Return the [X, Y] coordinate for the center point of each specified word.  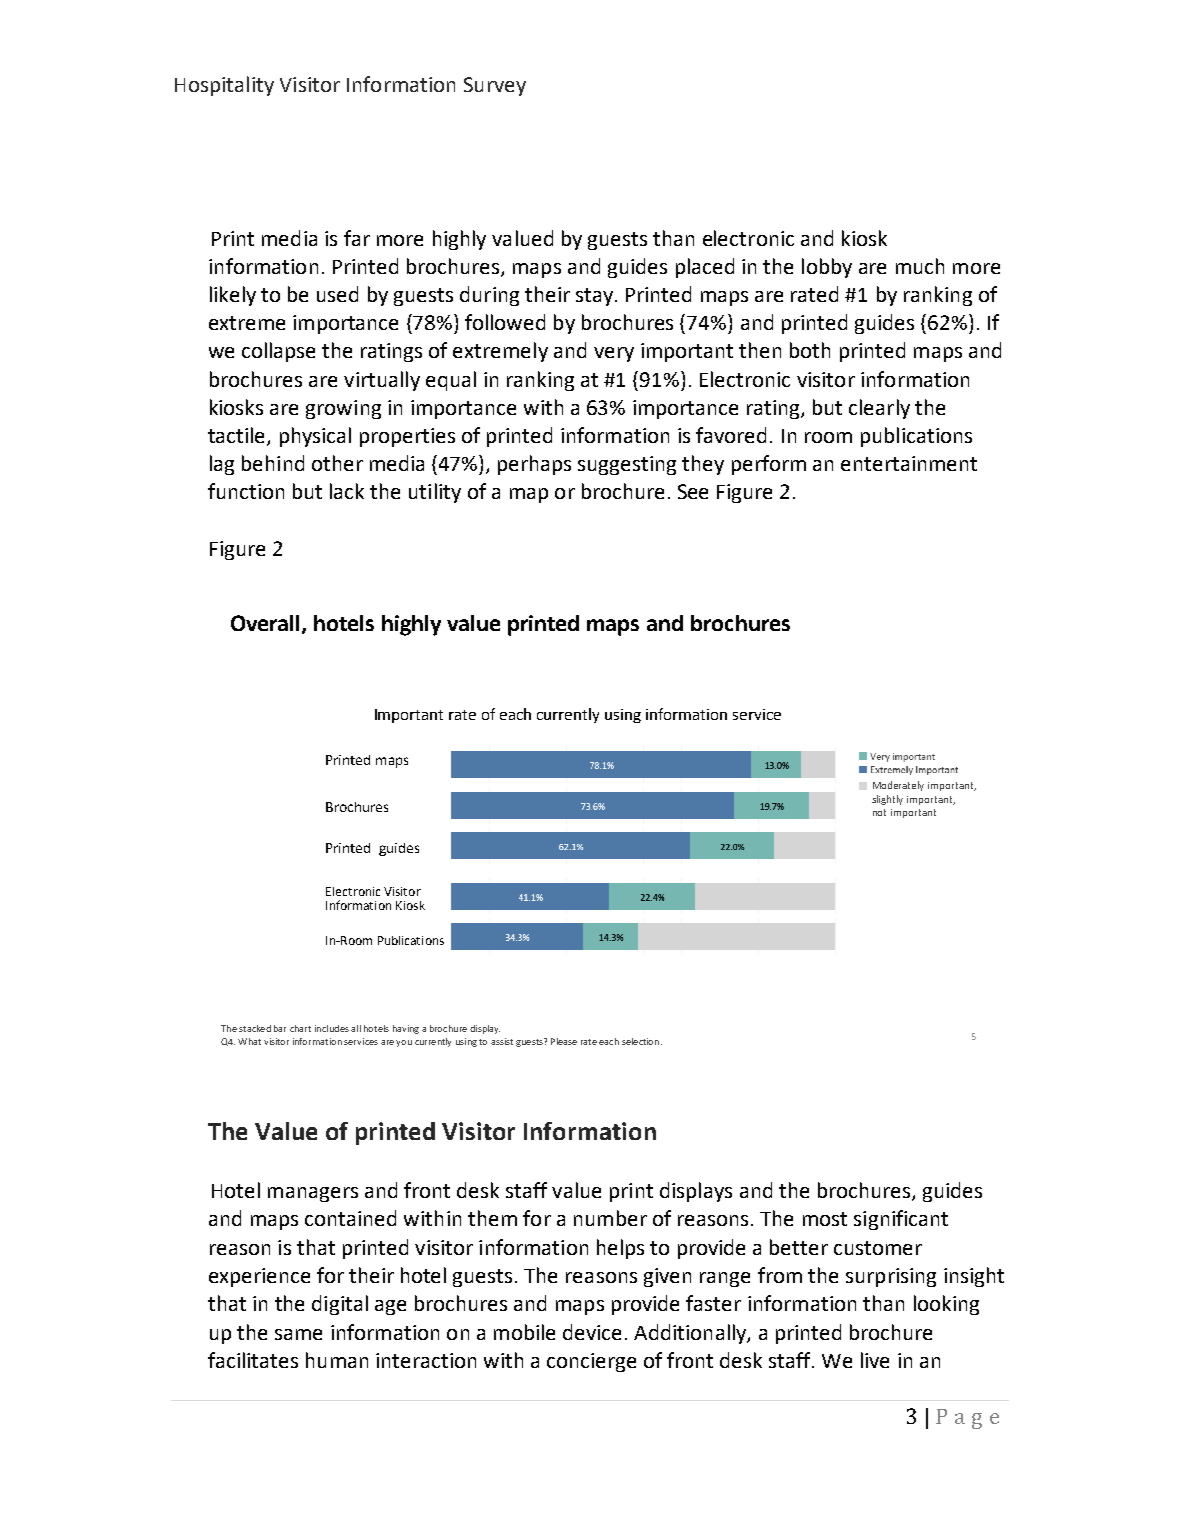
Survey [495, 86]
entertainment [909, 463]
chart [300, 1028]
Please [564, 1041]
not [879, 812]
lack [347, 491]
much [920, 266]
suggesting [627, 465]
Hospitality [224, 86]
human [337, 1360]
